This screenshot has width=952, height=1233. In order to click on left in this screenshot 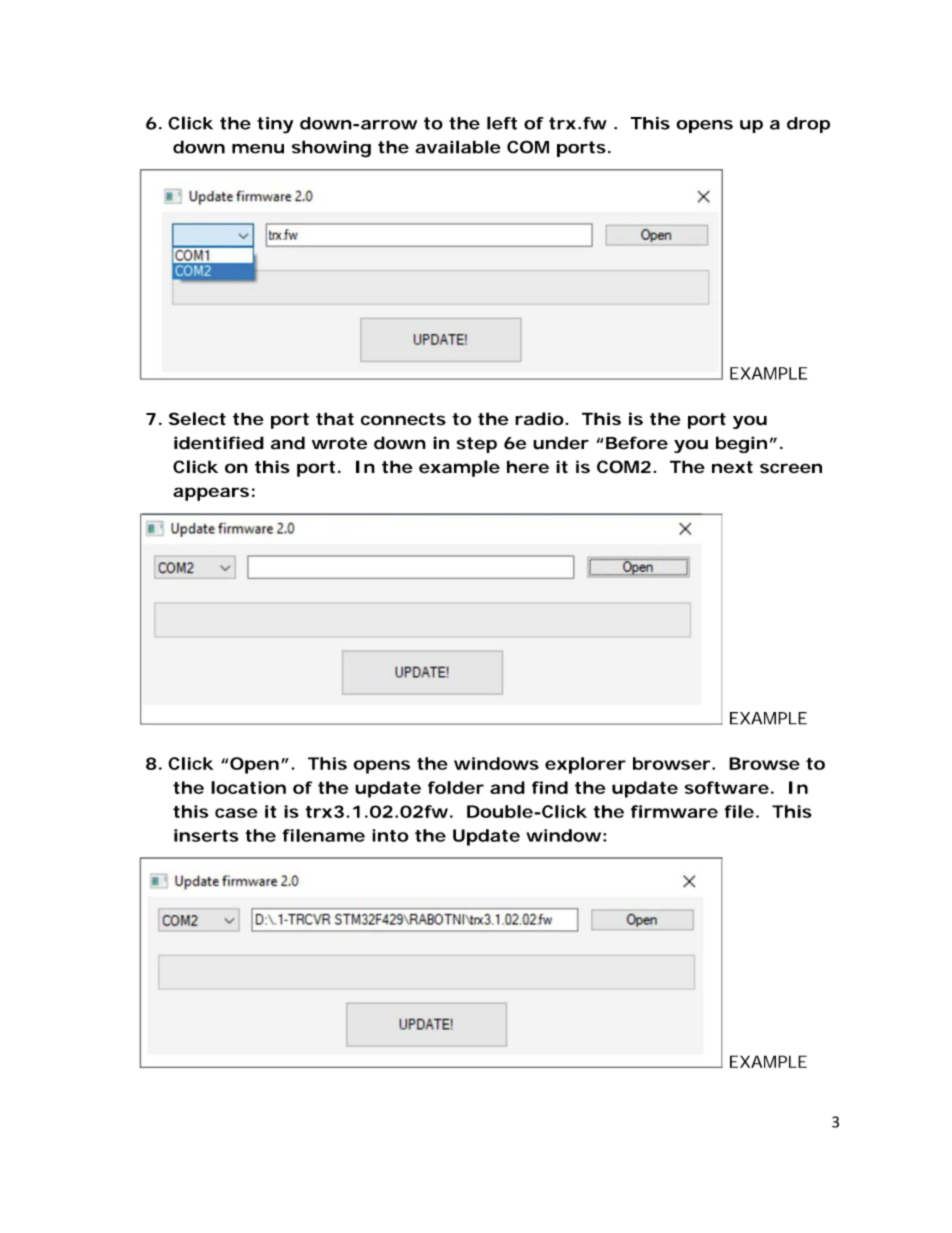, I will do `click(502, 123)`.
